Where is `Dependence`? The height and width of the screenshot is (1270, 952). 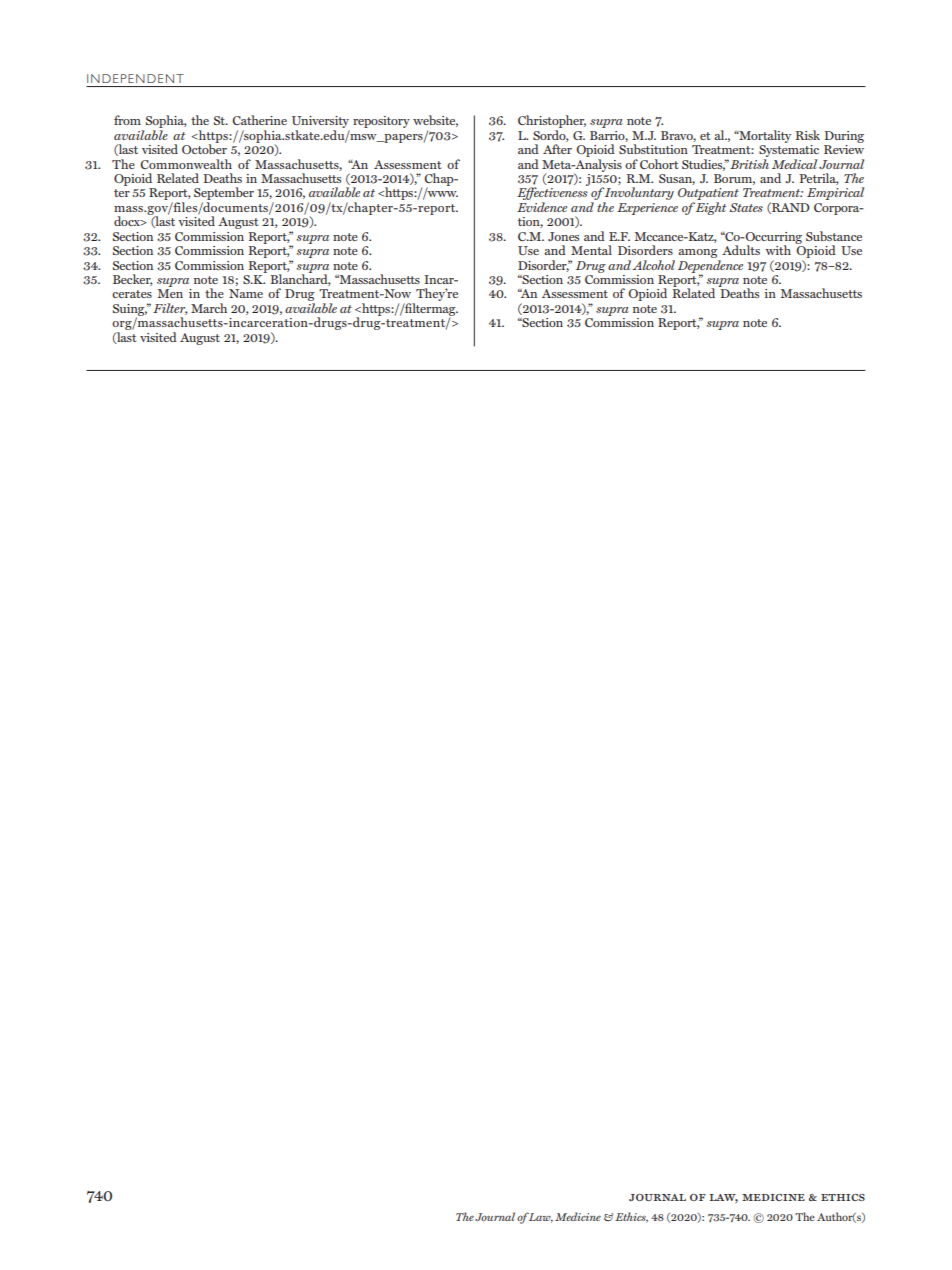 Dependence is located at coordinates (710, 267).
